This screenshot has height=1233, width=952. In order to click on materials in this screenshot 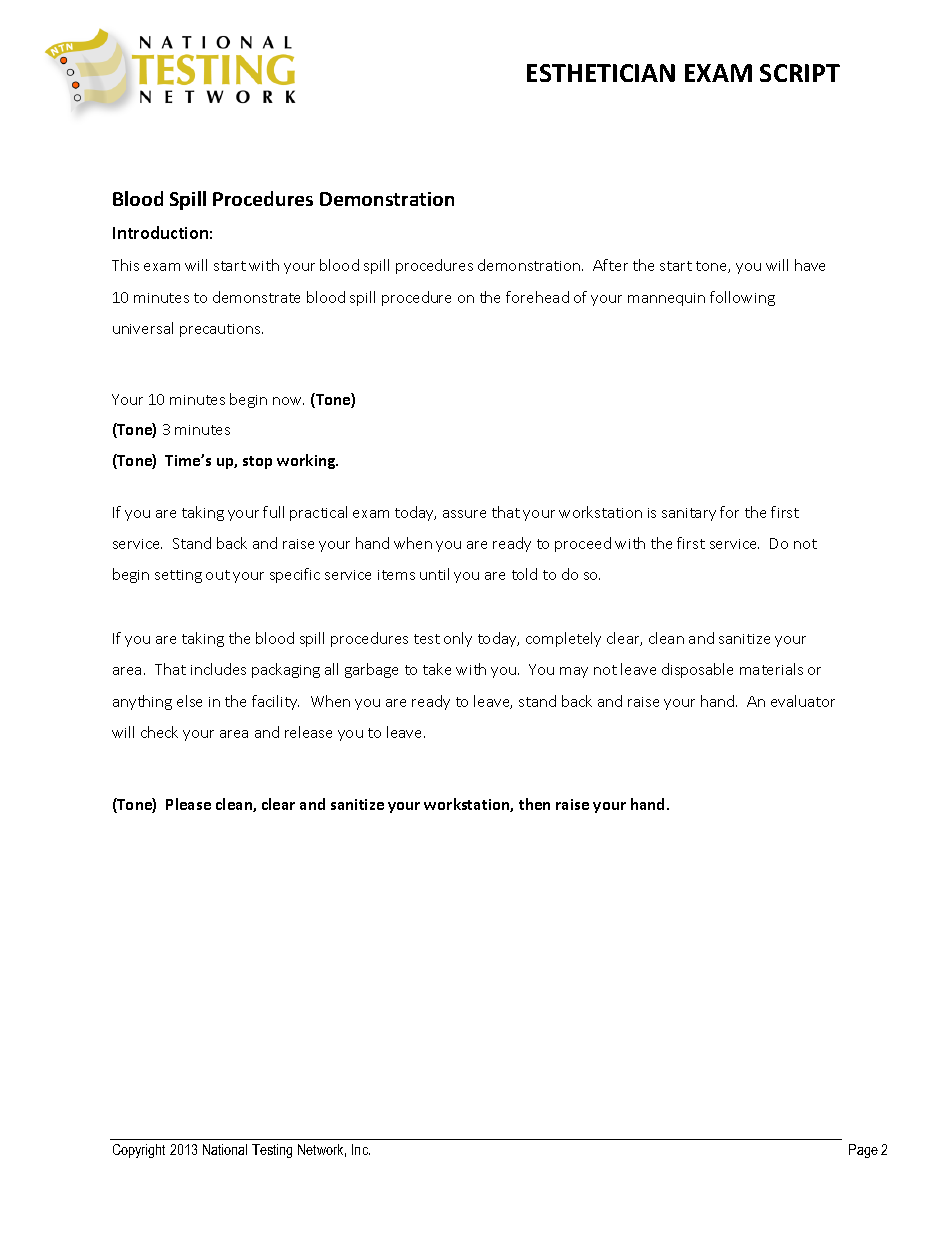, I will do `click(771, 669)`.
